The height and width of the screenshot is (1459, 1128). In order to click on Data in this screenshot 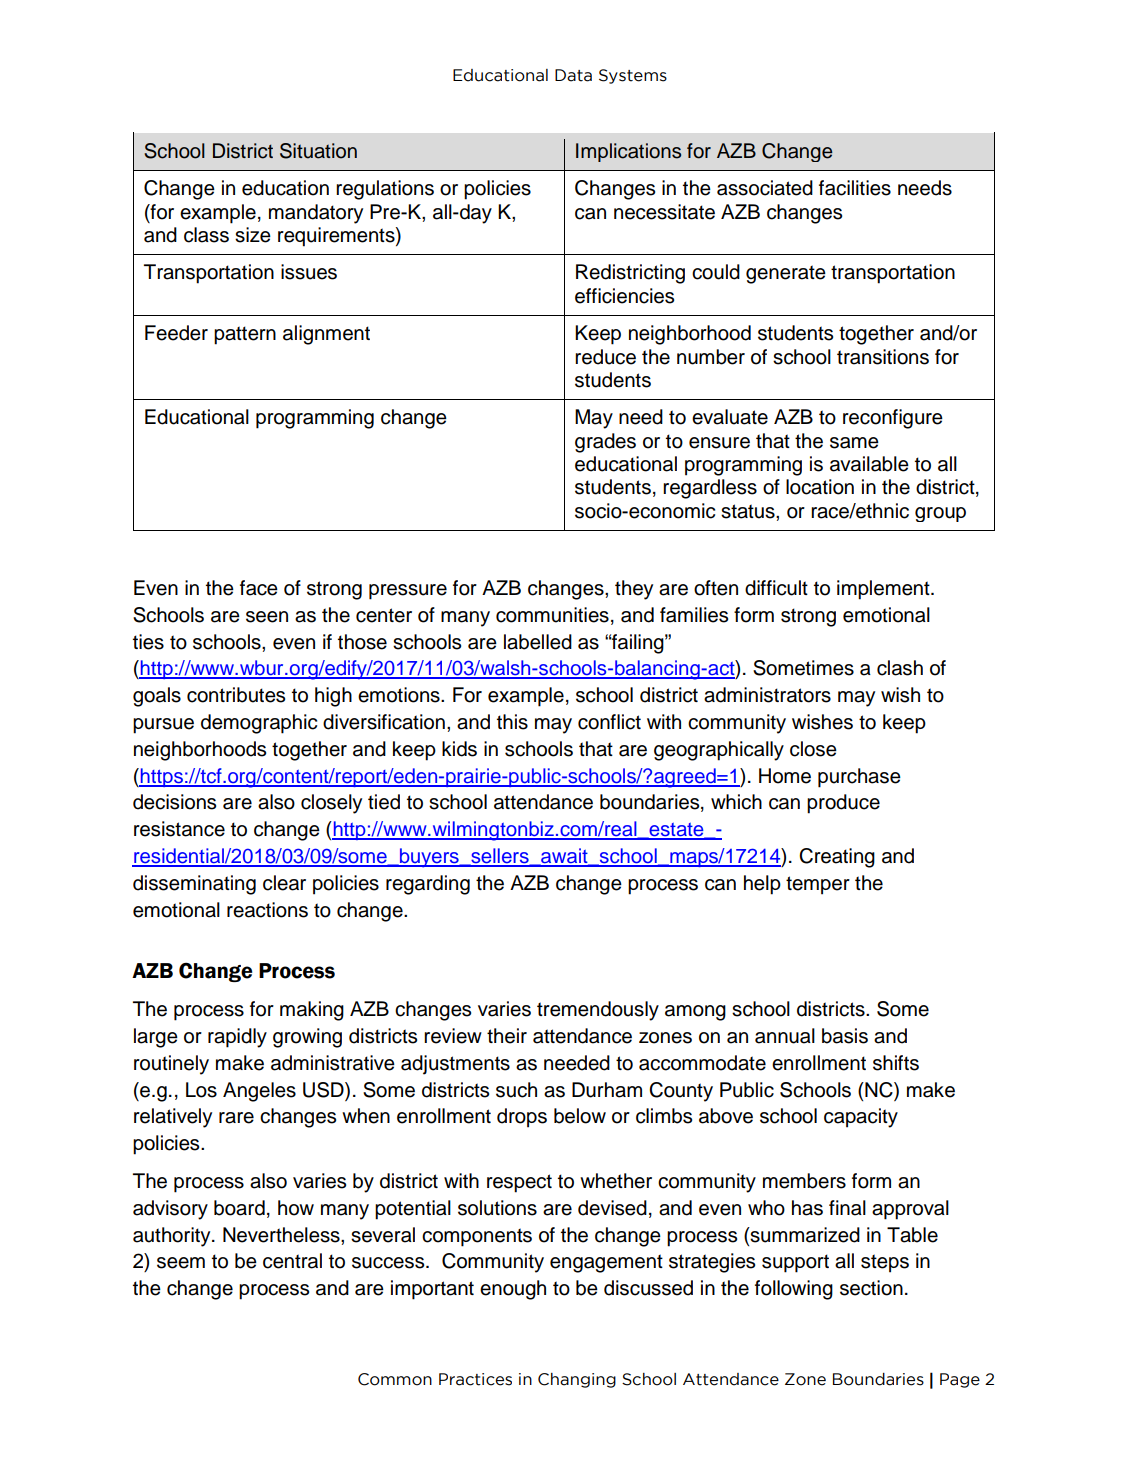, I will do `click(573, 75)`.
